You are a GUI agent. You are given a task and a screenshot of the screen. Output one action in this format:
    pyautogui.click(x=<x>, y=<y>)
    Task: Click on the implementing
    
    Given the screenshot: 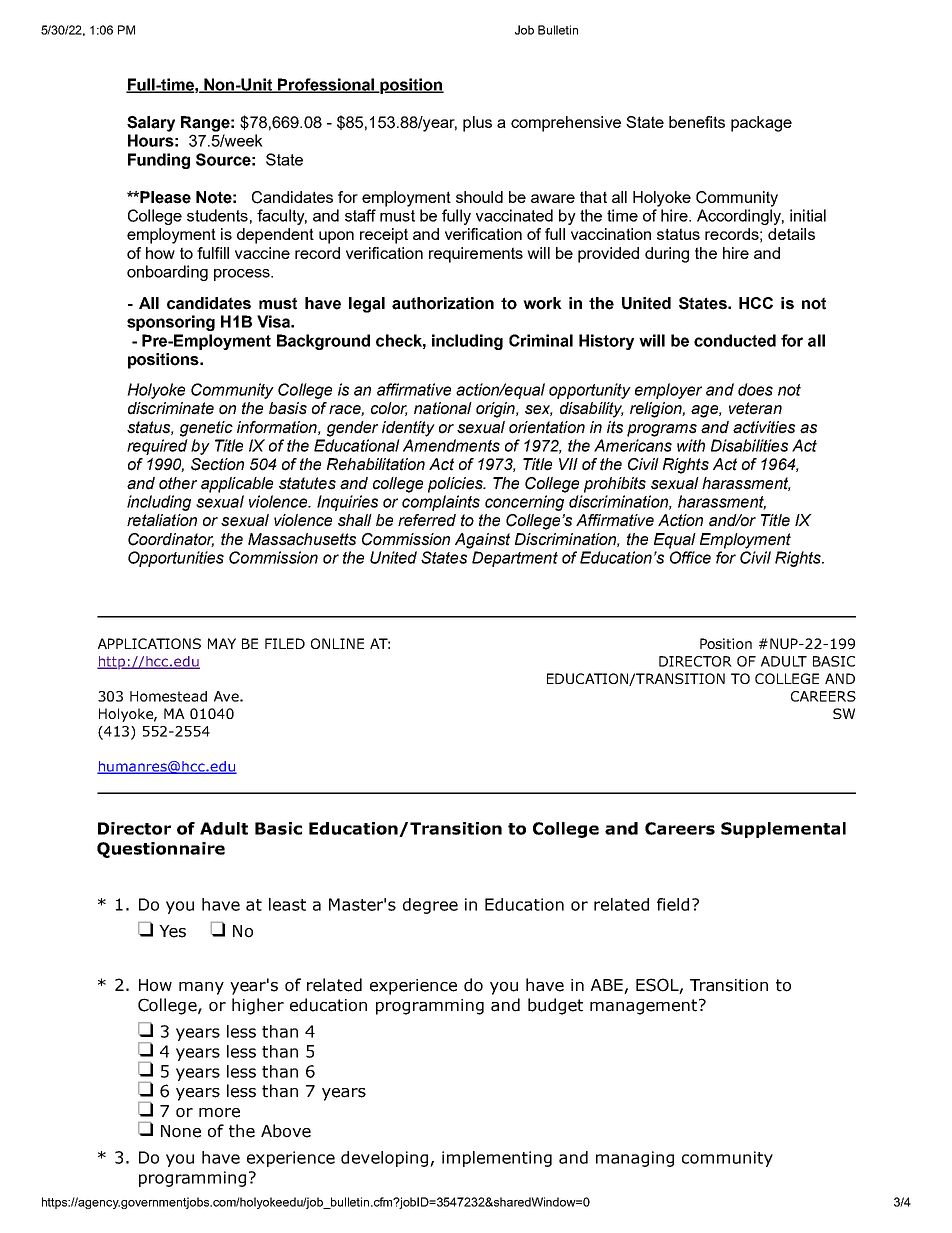 What is the action you would take?
    pyautogui.click(x=497, y=1159)
